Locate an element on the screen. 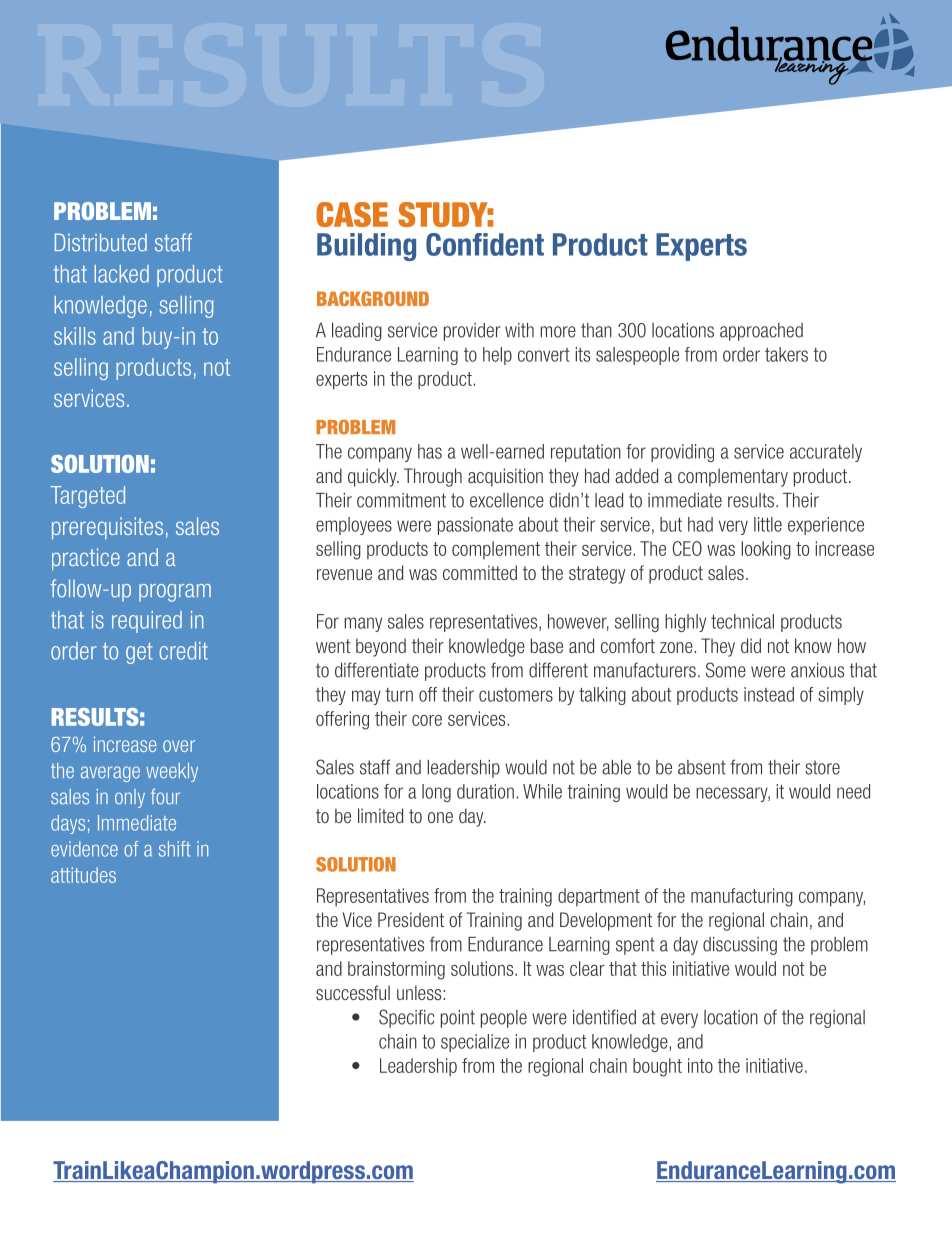 The image size is (952, 1233). absent is located at coordinates (702, 767).
